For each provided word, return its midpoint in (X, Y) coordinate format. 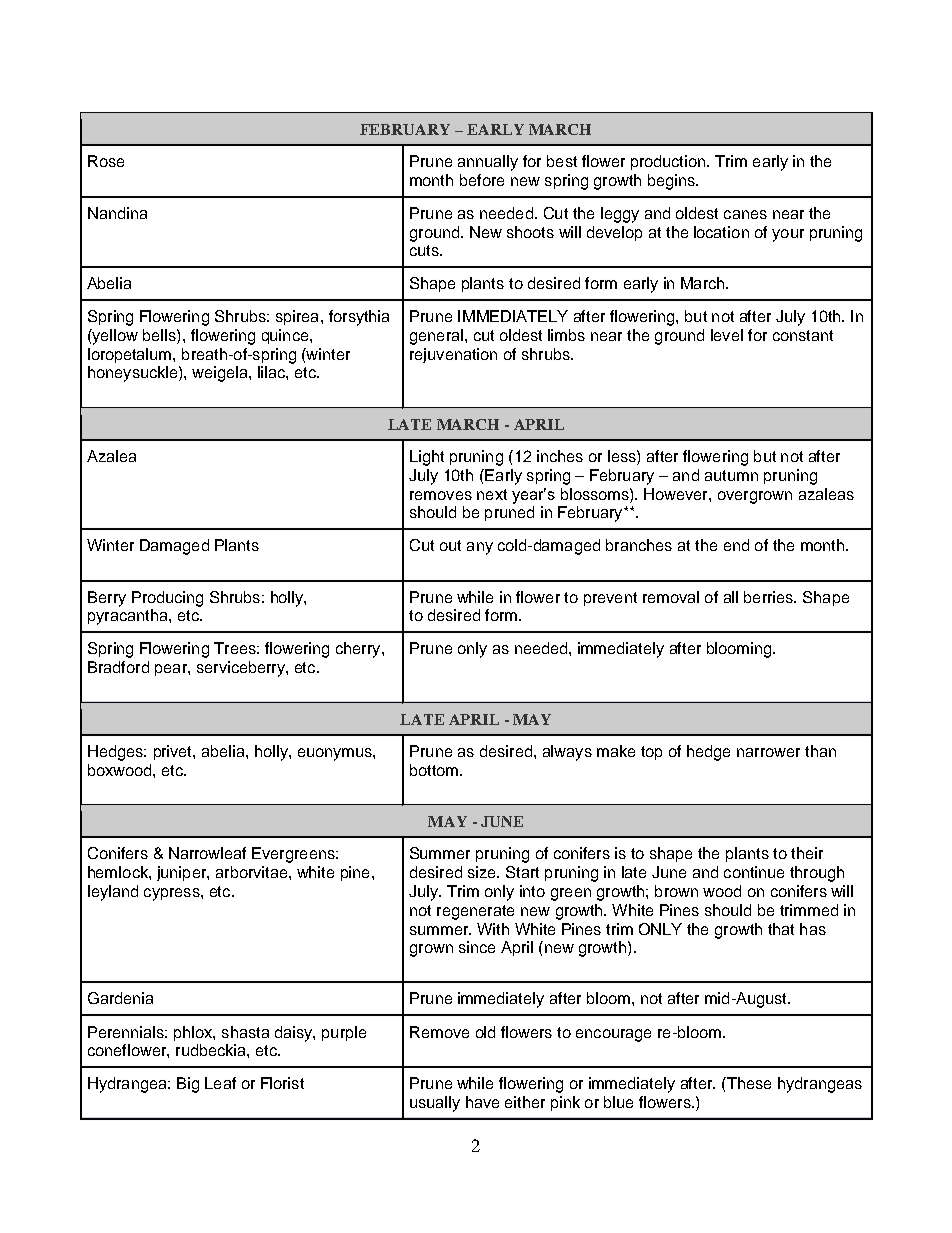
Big (188, 1085)
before (482, 180)
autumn (731, 475)
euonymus (336, 754)
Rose (106, 161)
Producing (167, 599)
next (492, 494)
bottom (435, 770)
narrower (768, 752)
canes (745, 214)
